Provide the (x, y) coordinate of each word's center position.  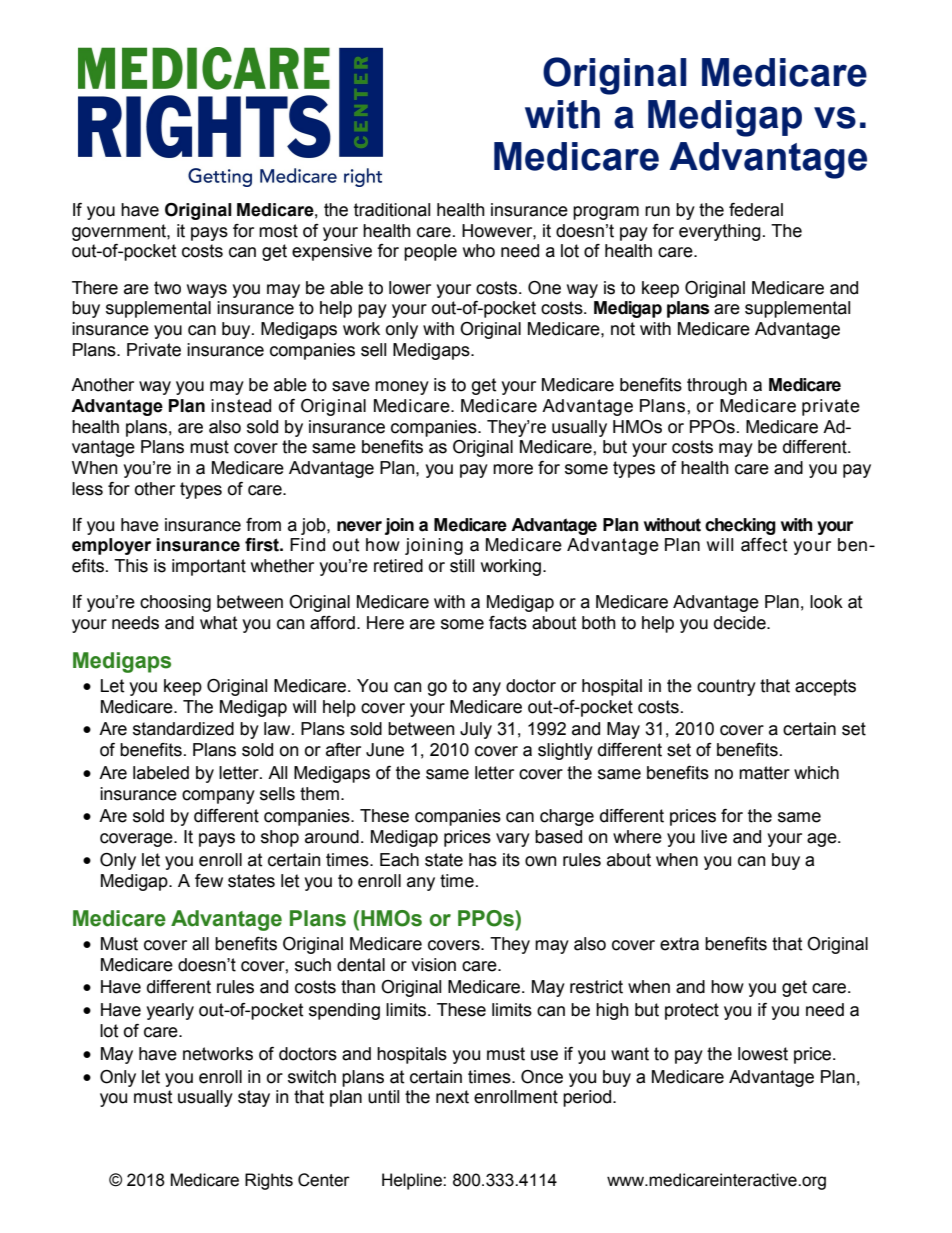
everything (720, 232)
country (726, 687)
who (479, 251)
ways (207, 291)
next (452, 1097)
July (476, 730)
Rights (269, 1181)
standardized (183, 729)
